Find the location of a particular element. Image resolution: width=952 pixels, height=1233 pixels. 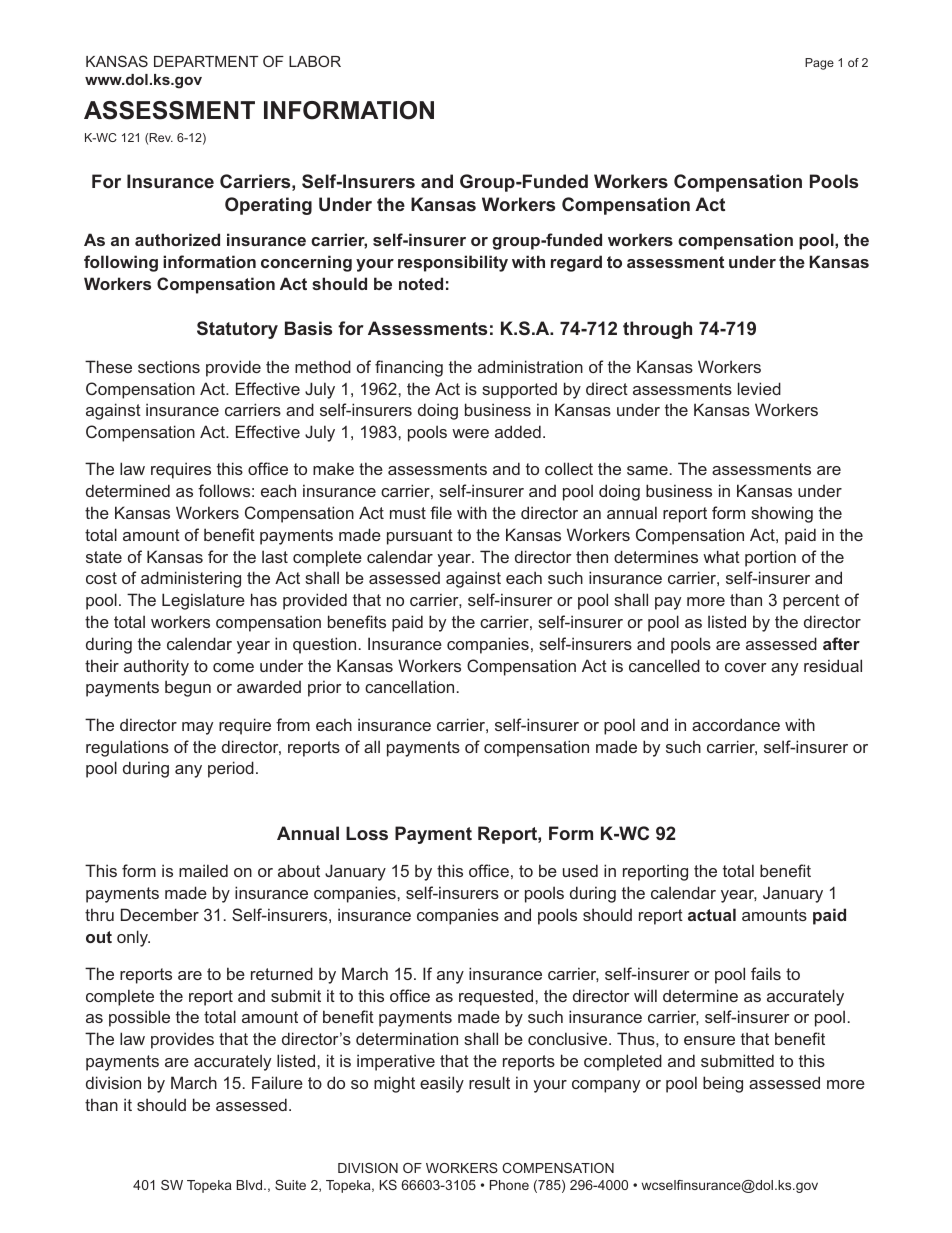

Phone is located at coordinates (509, 1185).
